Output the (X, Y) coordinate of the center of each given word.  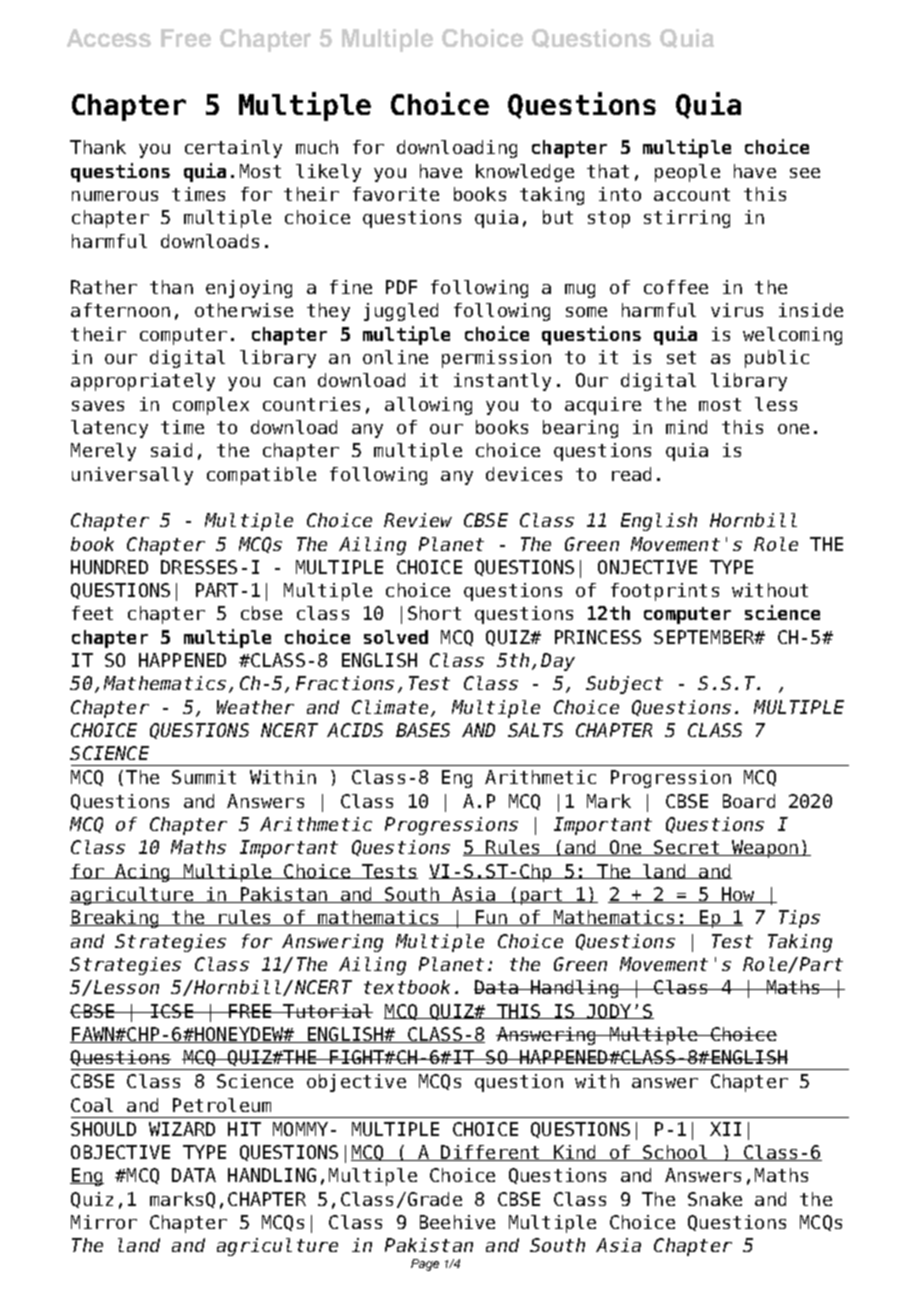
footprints (665, 592)
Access (109, 38)
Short (434, 613)
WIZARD (182, 1129)
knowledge (525, 173)
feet (92, 613)
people (687, 173)
